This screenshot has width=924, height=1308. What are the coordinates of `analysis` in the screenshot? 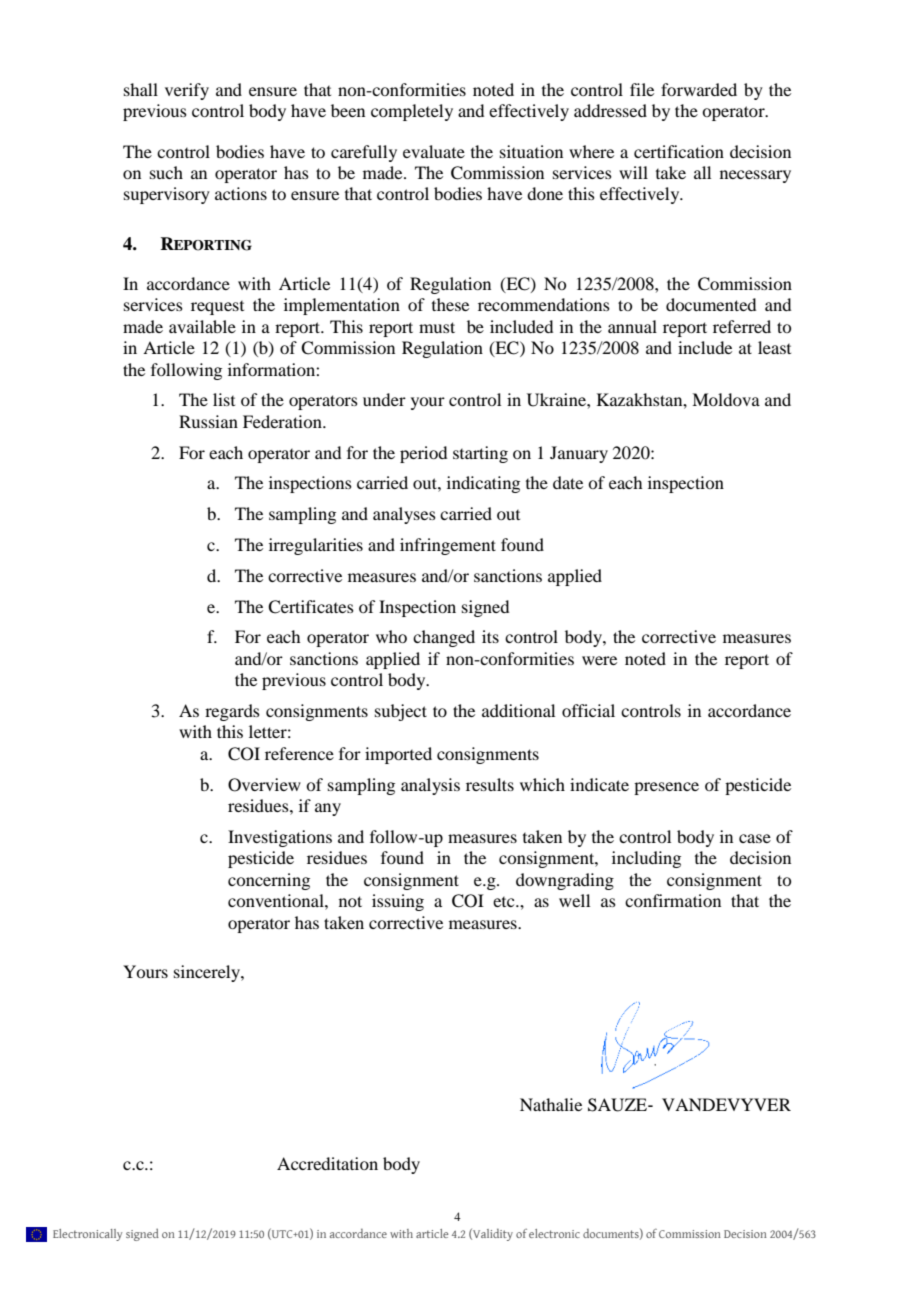 It's located at (430, 786).
